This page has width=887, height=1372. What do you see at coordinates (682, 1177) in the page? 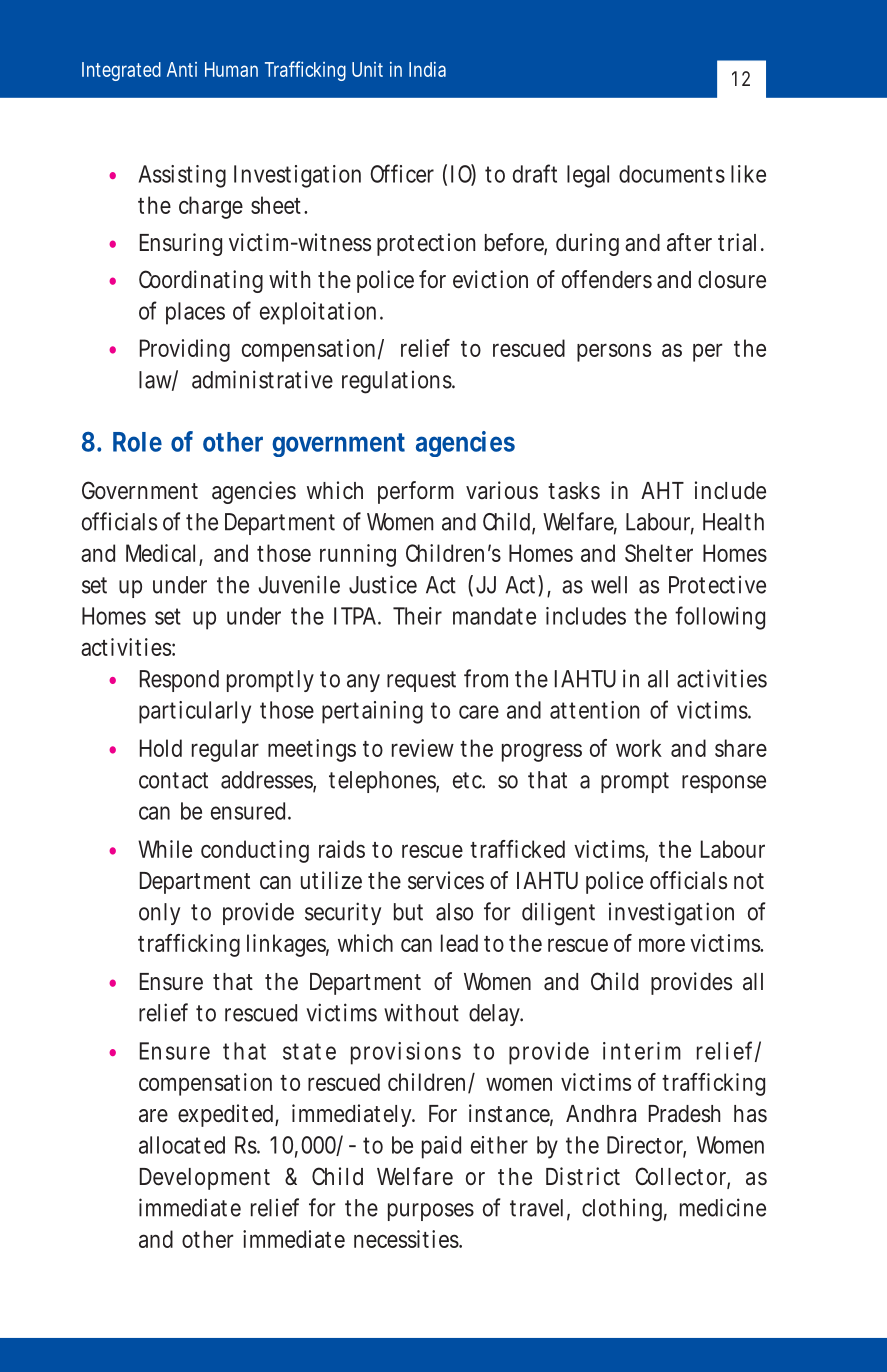
I see `Collector` at bounding box center [682, 1177].
